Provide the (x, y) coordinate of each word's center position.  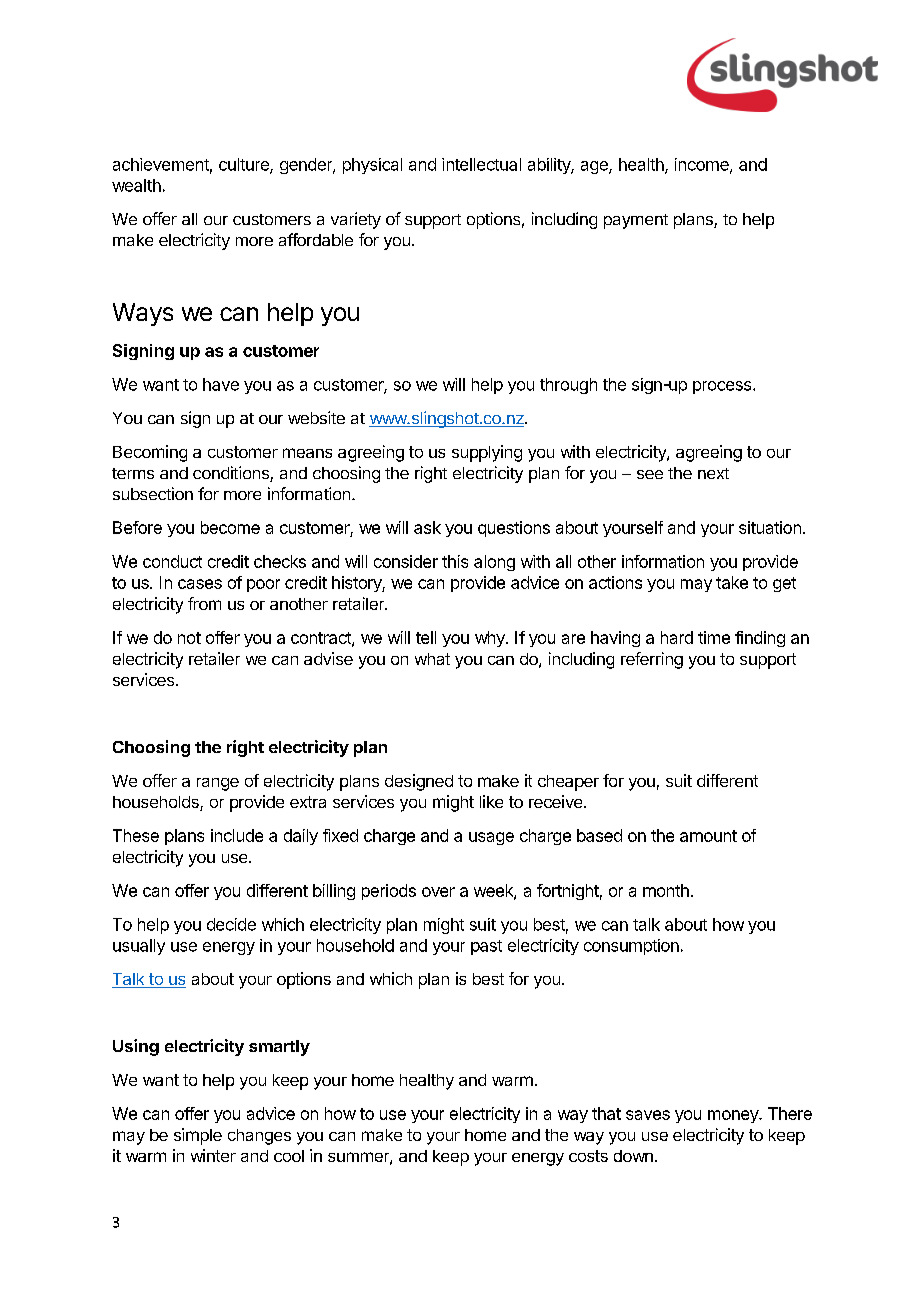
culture (245, 165)
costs (588, 1156)
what (432, 659)
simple (198, 1136)
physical (372, 166)
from (204, 603)
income (703, 165)
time (714, 637)
